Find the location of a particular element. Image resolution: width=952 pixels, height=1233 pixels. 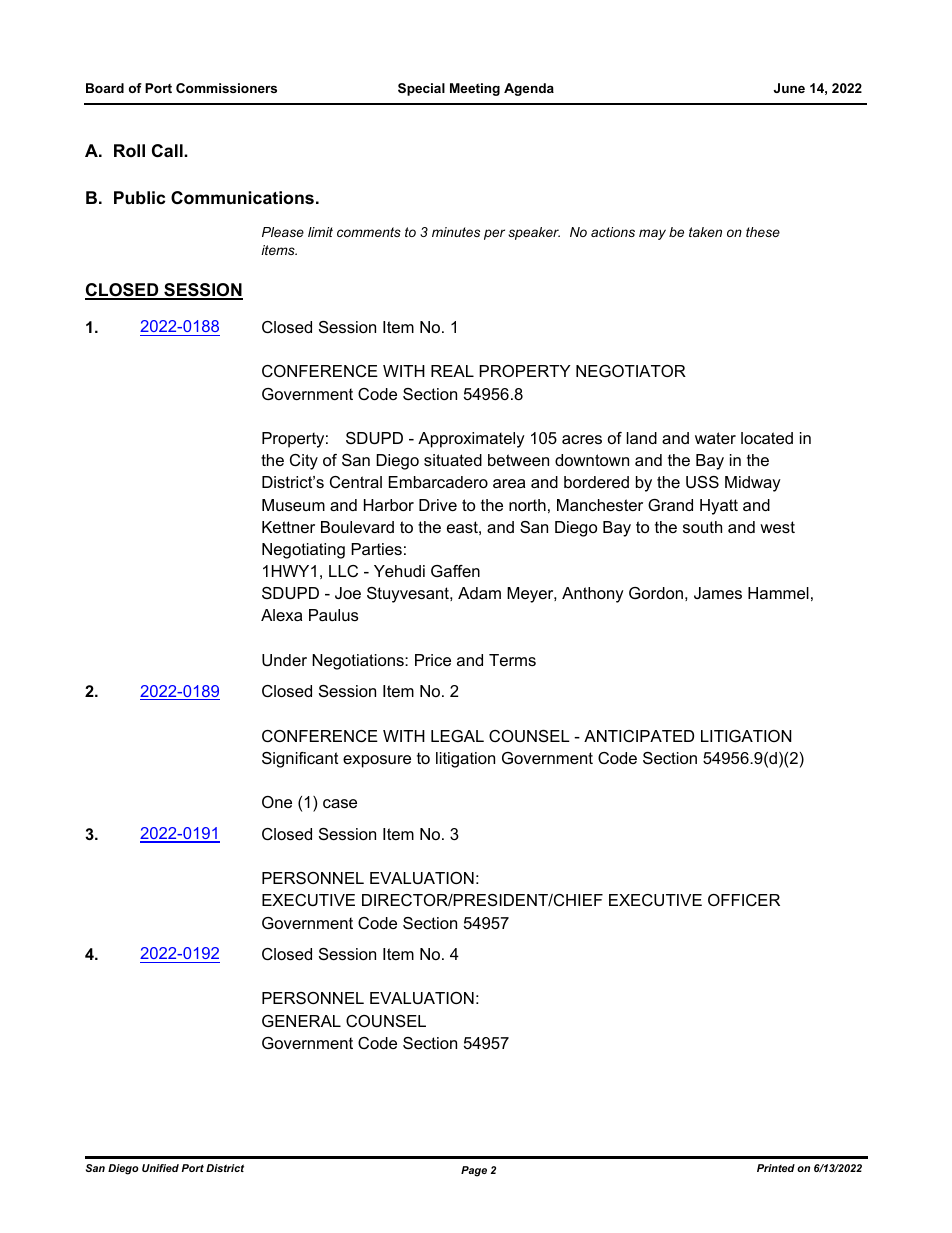

City is located at coordinates (304, 462).
